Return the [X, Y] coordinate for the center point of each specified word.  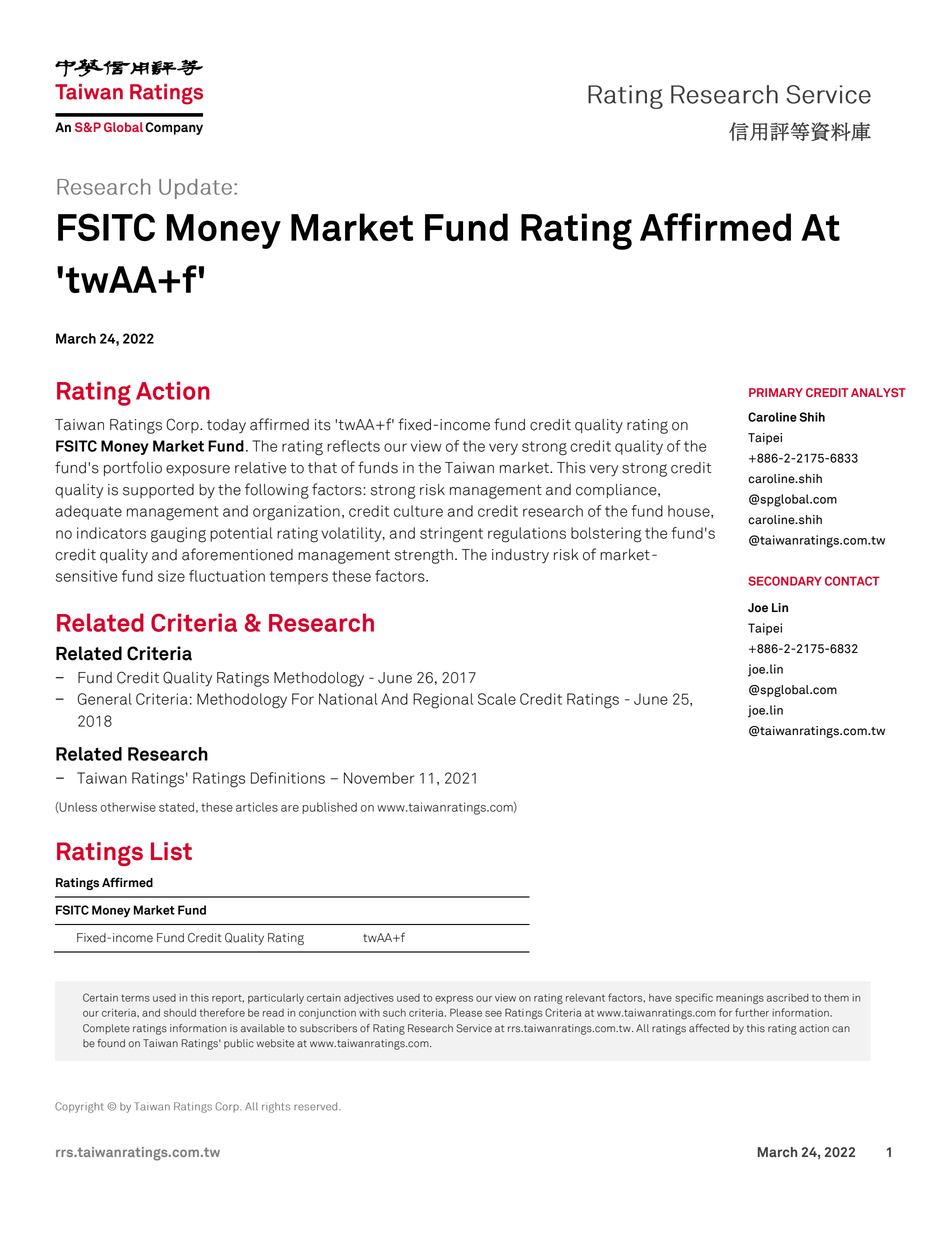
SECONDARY [785, 581]
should [180, 1013]
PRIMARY [776, 392]
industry [520, 556]
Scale [497, 699]
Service [474, 1028]
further [752, 1012]
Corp [183, 425]
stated [176, 807]
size [171, 576]
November [379, 778]
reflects [353, 446]
